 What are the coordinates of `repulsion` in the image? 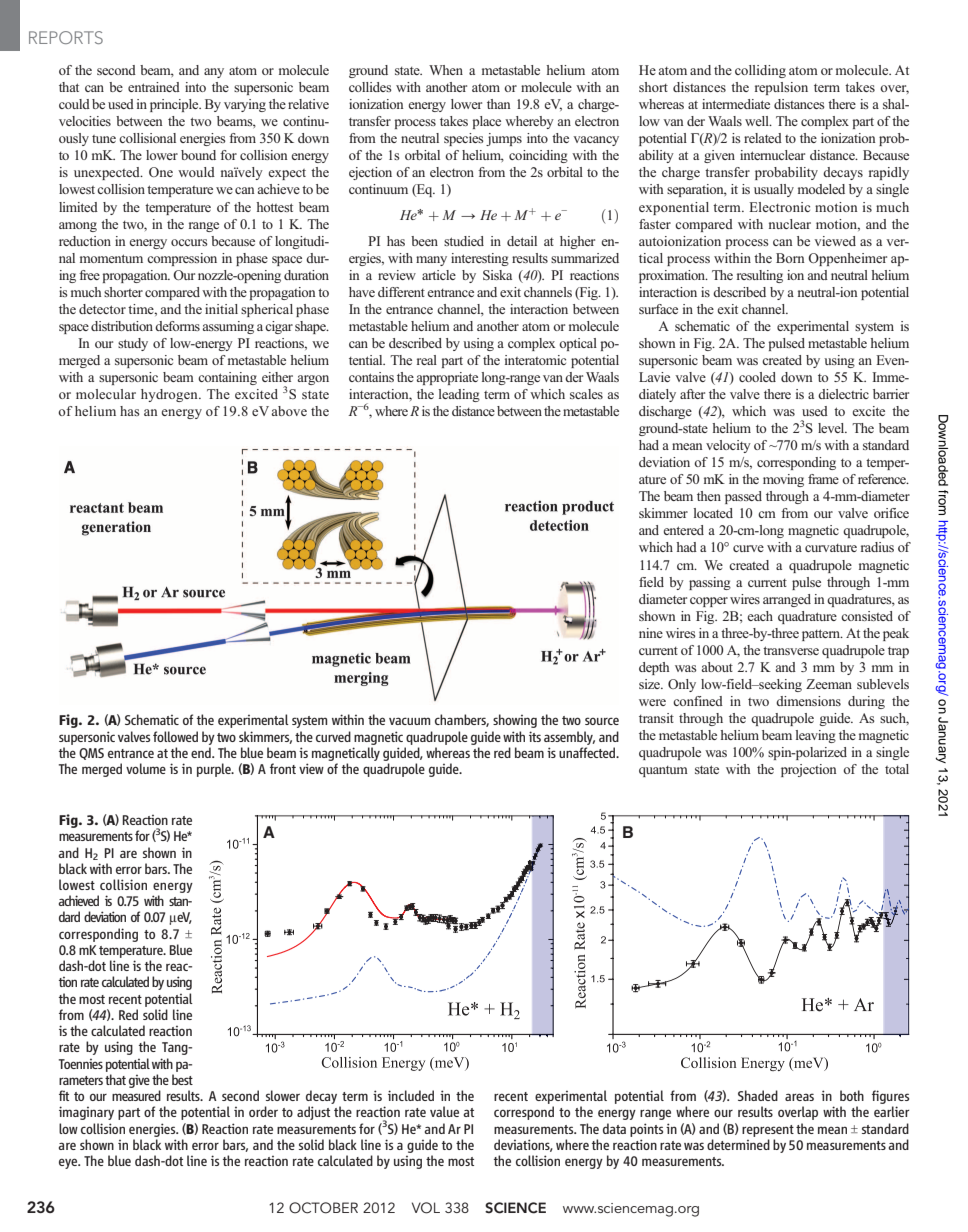 It's located at (781, 88).
